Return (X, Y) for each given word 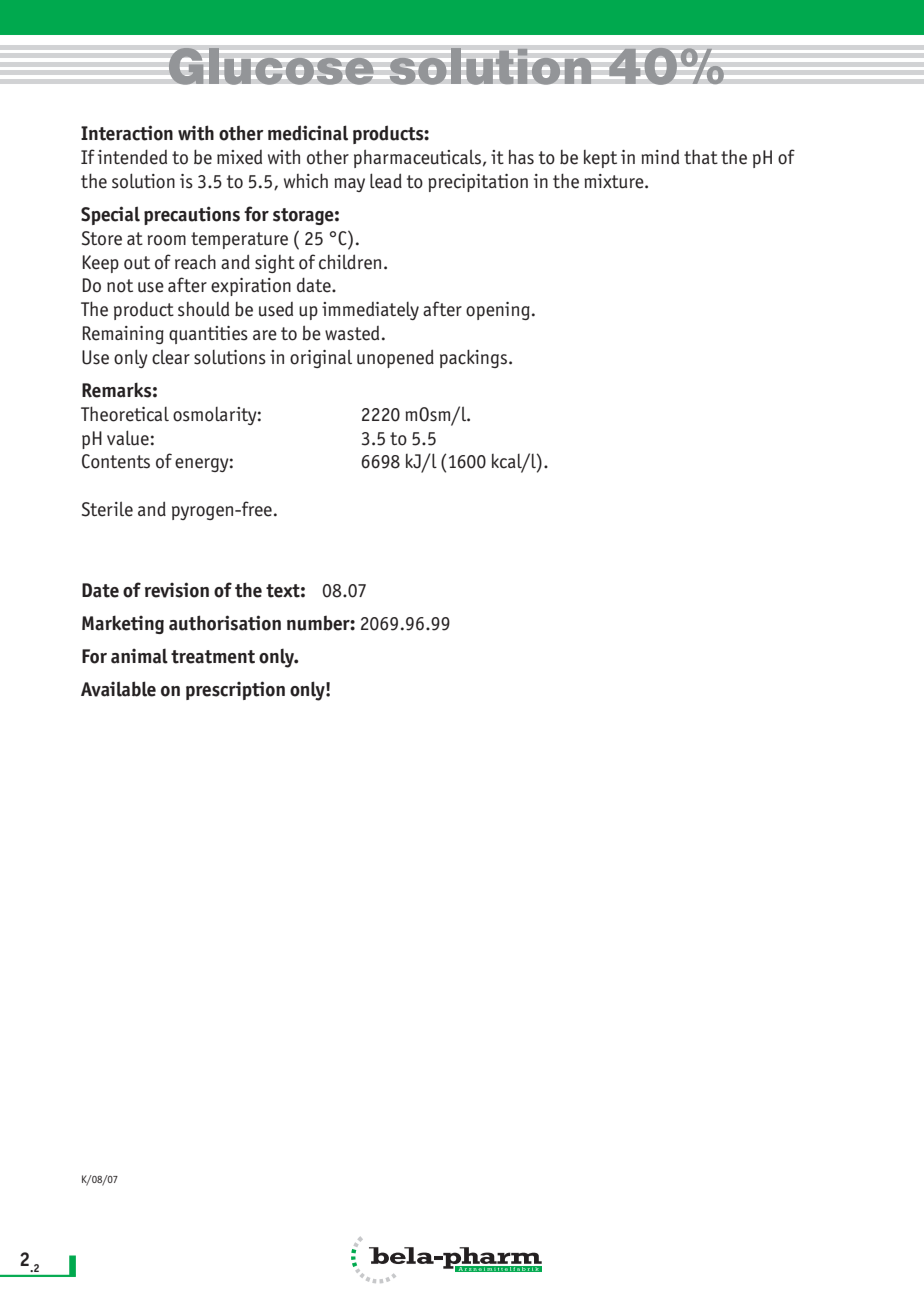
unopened (395, 358)
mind (660, 157)
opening (498, 311)
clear (171, 357)
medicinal (308, 133)
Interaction (127, 133)
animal (139, 656)
